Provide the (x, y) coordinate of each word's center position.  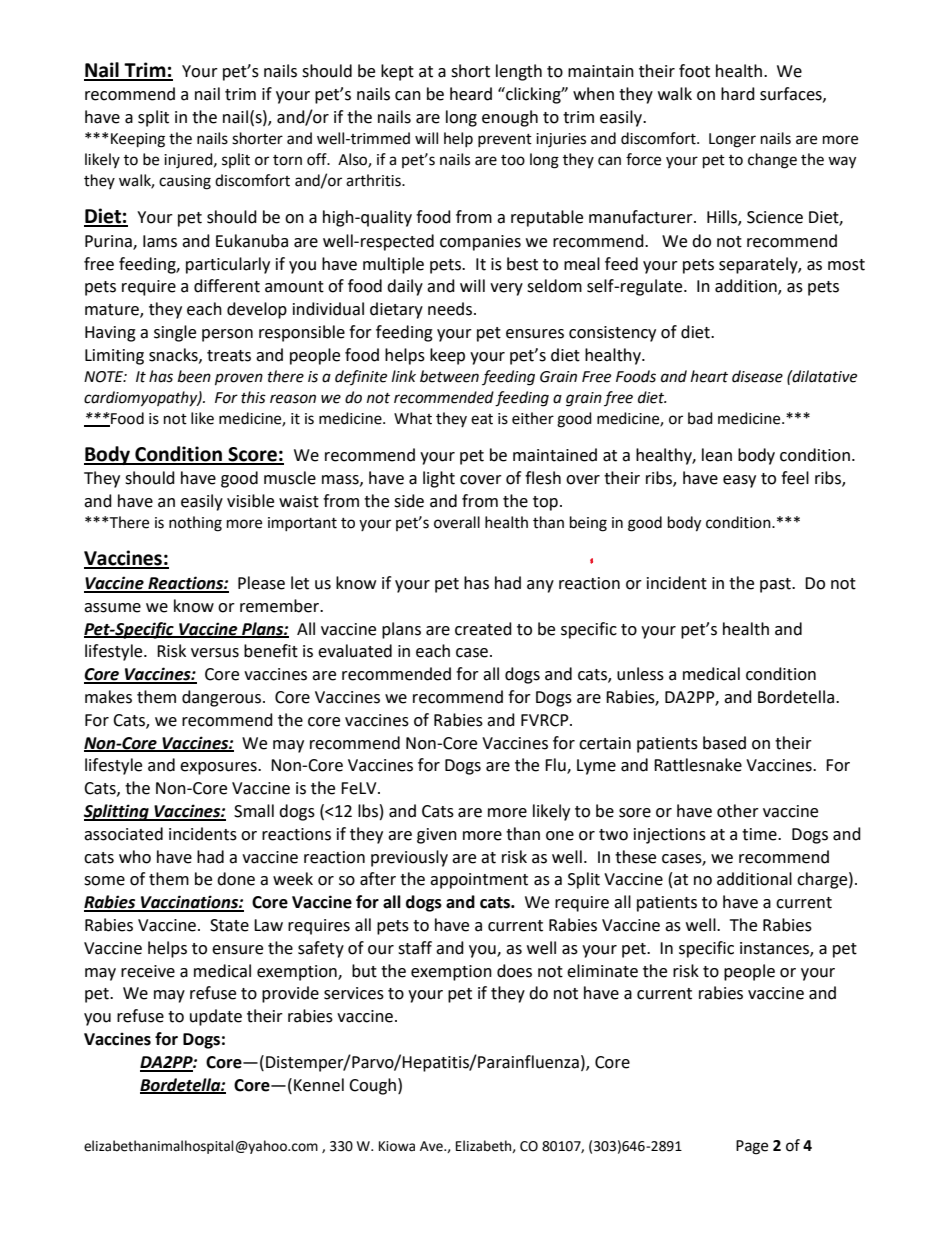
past (776, 585)
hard (738, 94)
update (216, 1017)
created (483, 629)
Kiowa (397, 1146)
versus (215, 653)
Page (752, 1147)
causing (185, 182)
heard (471, 94)
